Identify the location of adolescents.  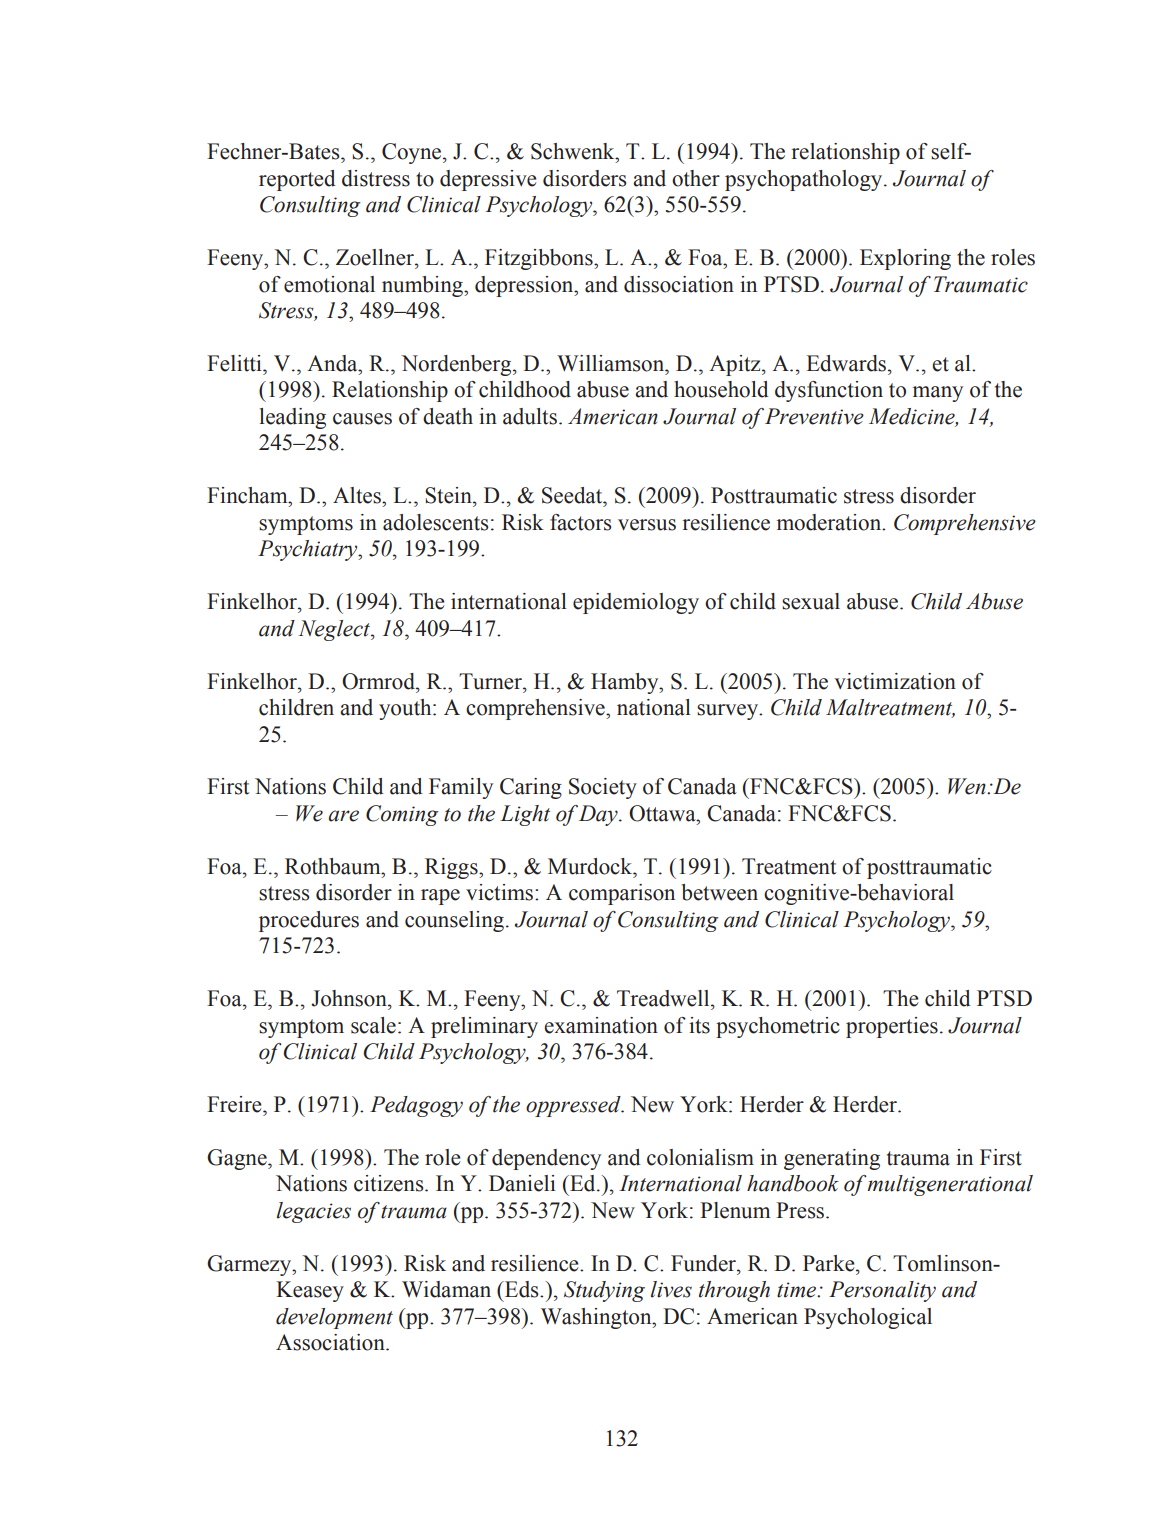
(436, 522).
